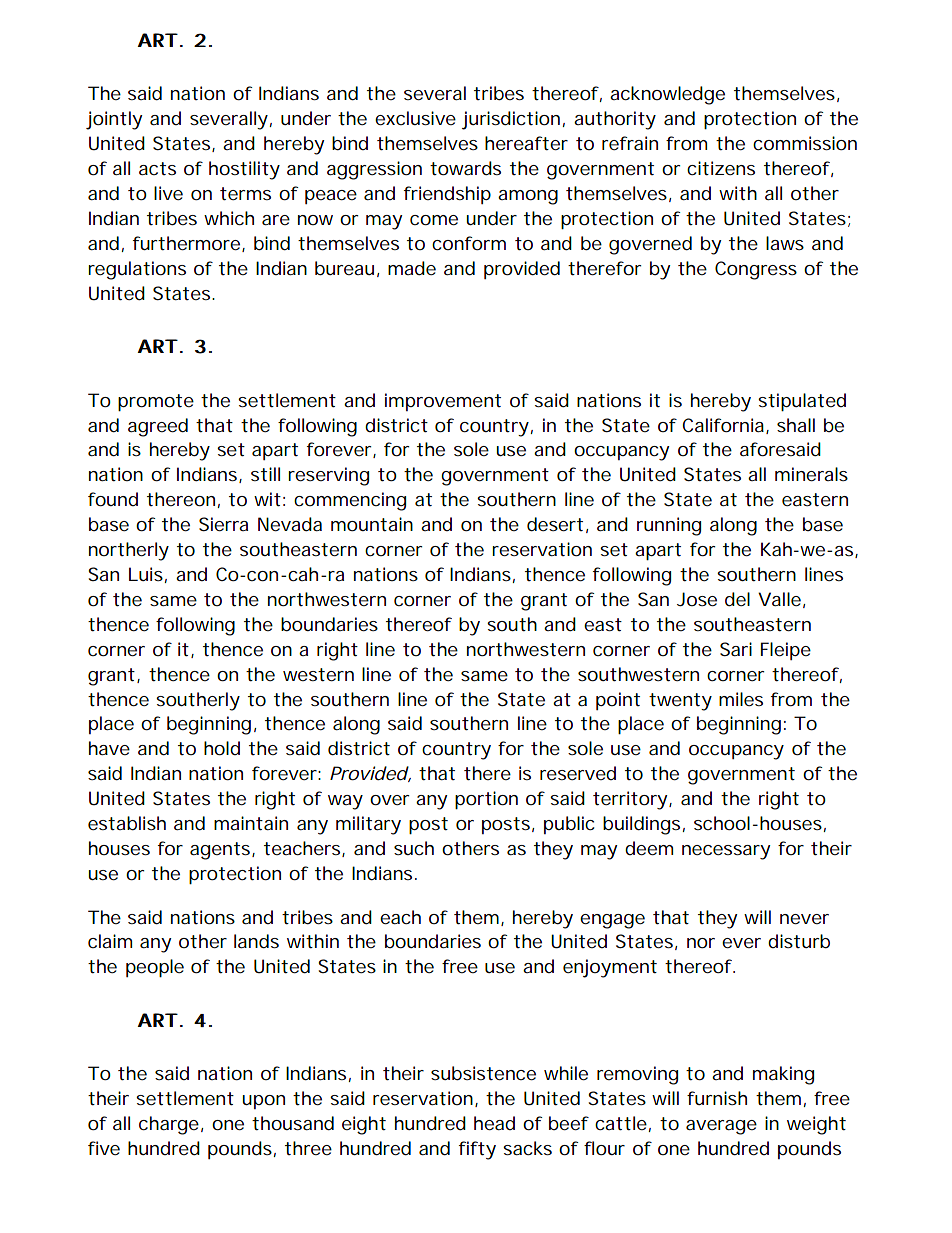 This image has width=952, height=1233. Describe the element at coordinates (721, 168) in the image. I see `citizens` at that location.
